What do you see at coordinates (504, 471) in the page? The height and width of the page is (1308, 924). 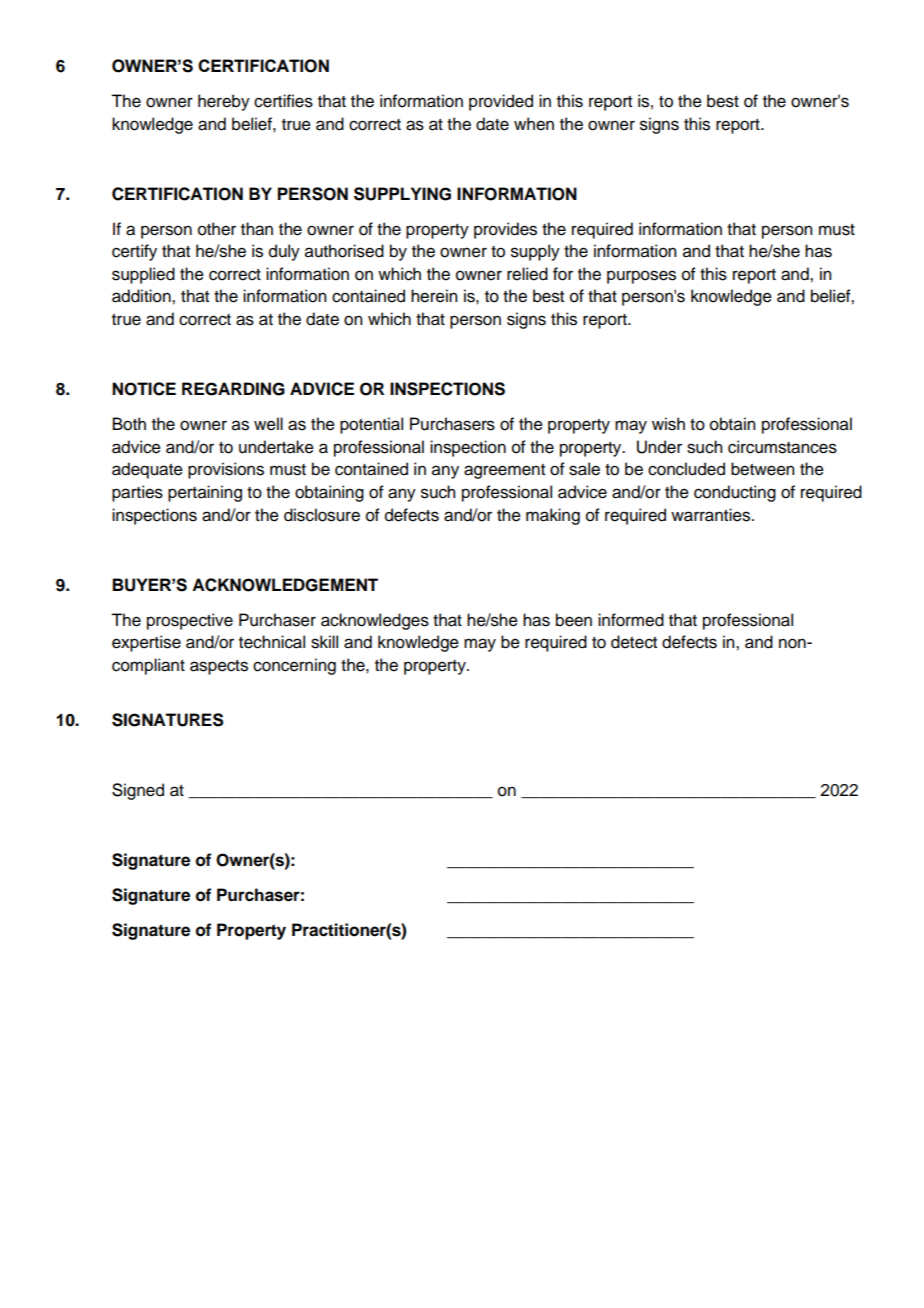 I see `agreement` at bounding box center [504, 471].
